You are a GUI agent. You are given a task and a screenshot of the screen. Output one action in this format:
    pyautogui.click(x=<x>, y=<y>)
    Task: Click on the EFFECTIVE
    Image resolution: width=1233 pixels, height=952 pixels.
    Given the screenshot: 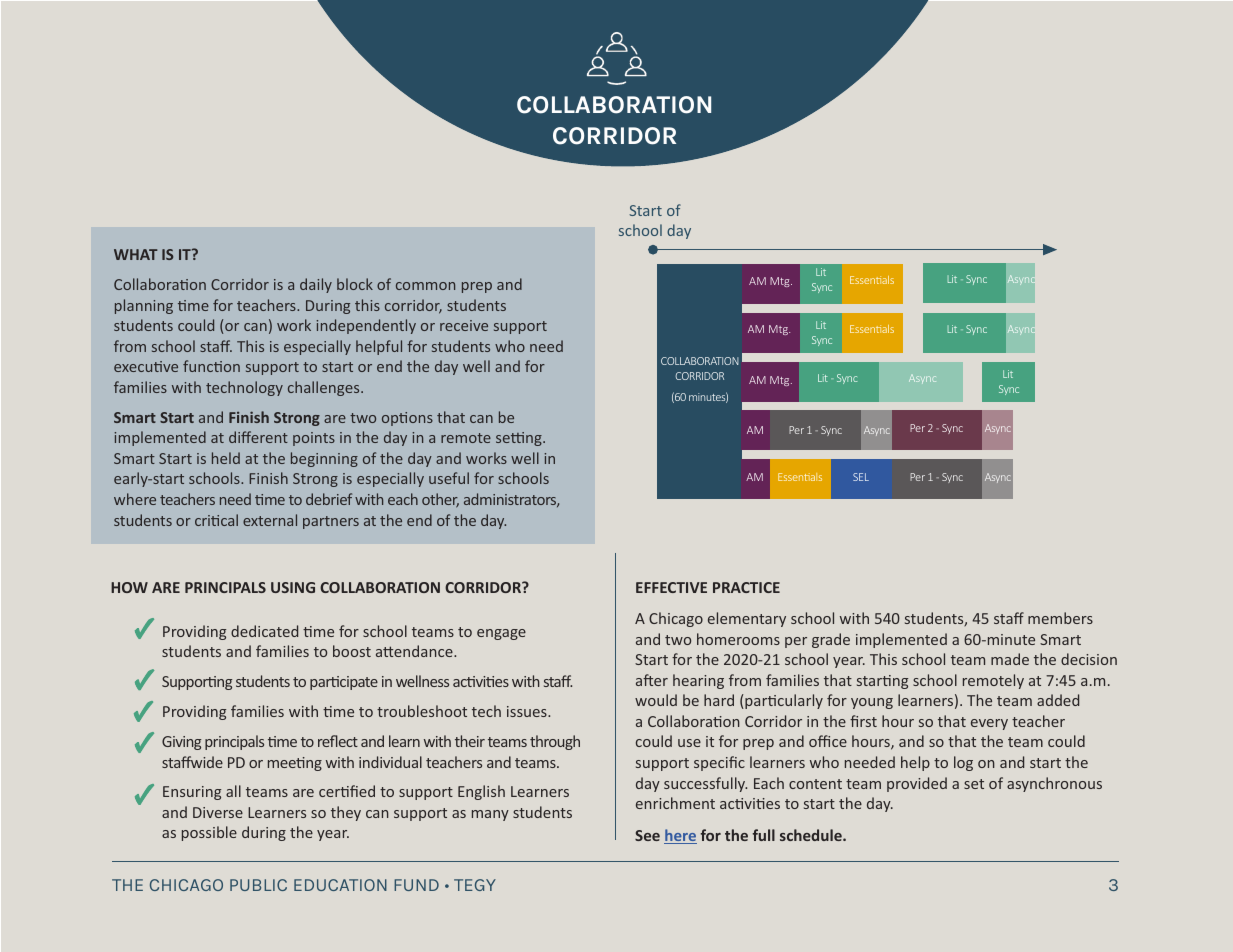 What is the action you would take?
    pyautogui.click(x=671, y=587)
